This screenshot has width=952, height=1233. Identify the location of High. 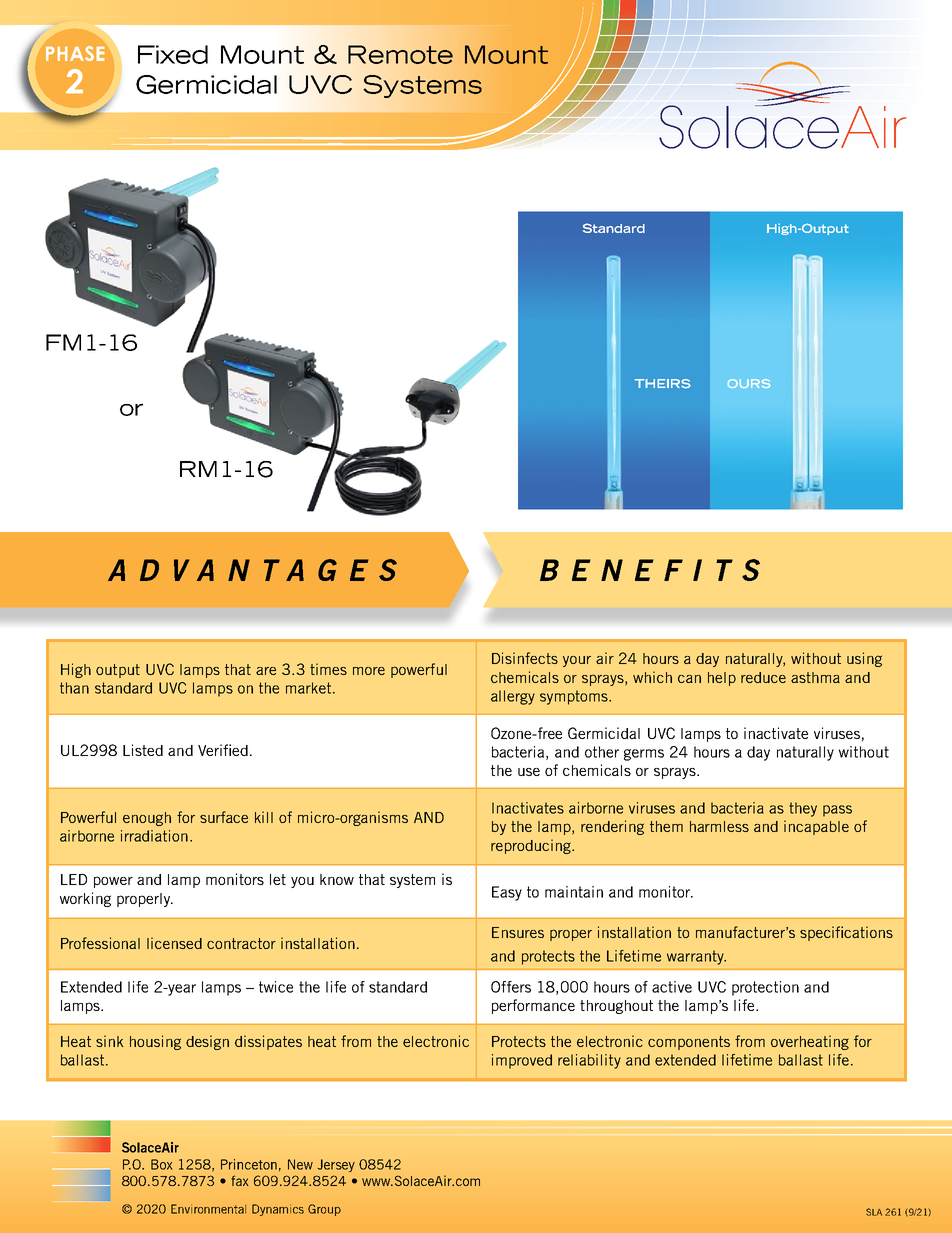
(76, 670).
